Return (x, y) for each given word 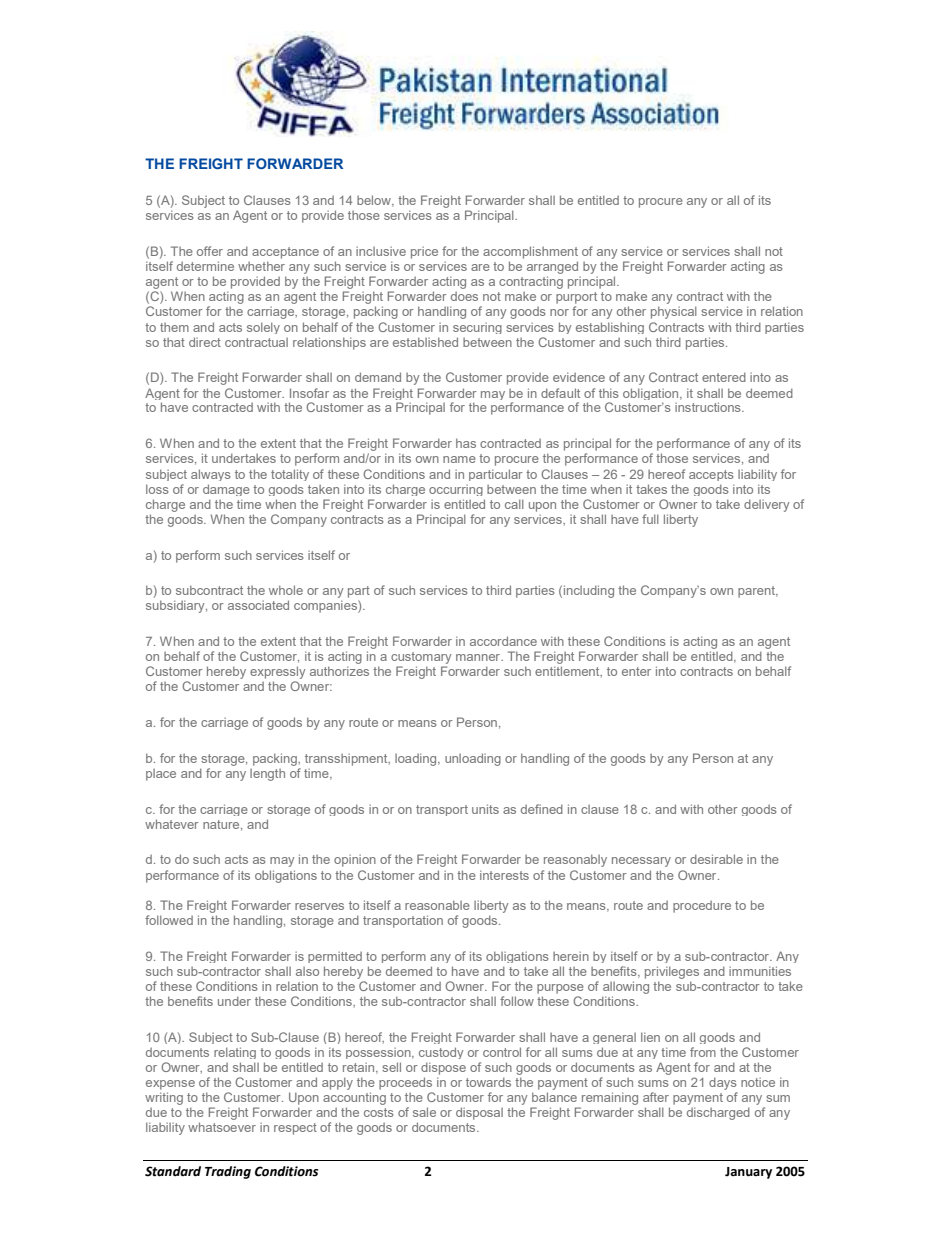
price (424, 253)
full (650, 519)
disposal (479, 1113)
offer (210, 251)
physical (674, 312)
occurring (456, 490)
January (748, 1173)
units (485, 809)
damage (226, 490)
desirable (716, 859)
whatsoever (222, 1127)
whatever (172, 824)
